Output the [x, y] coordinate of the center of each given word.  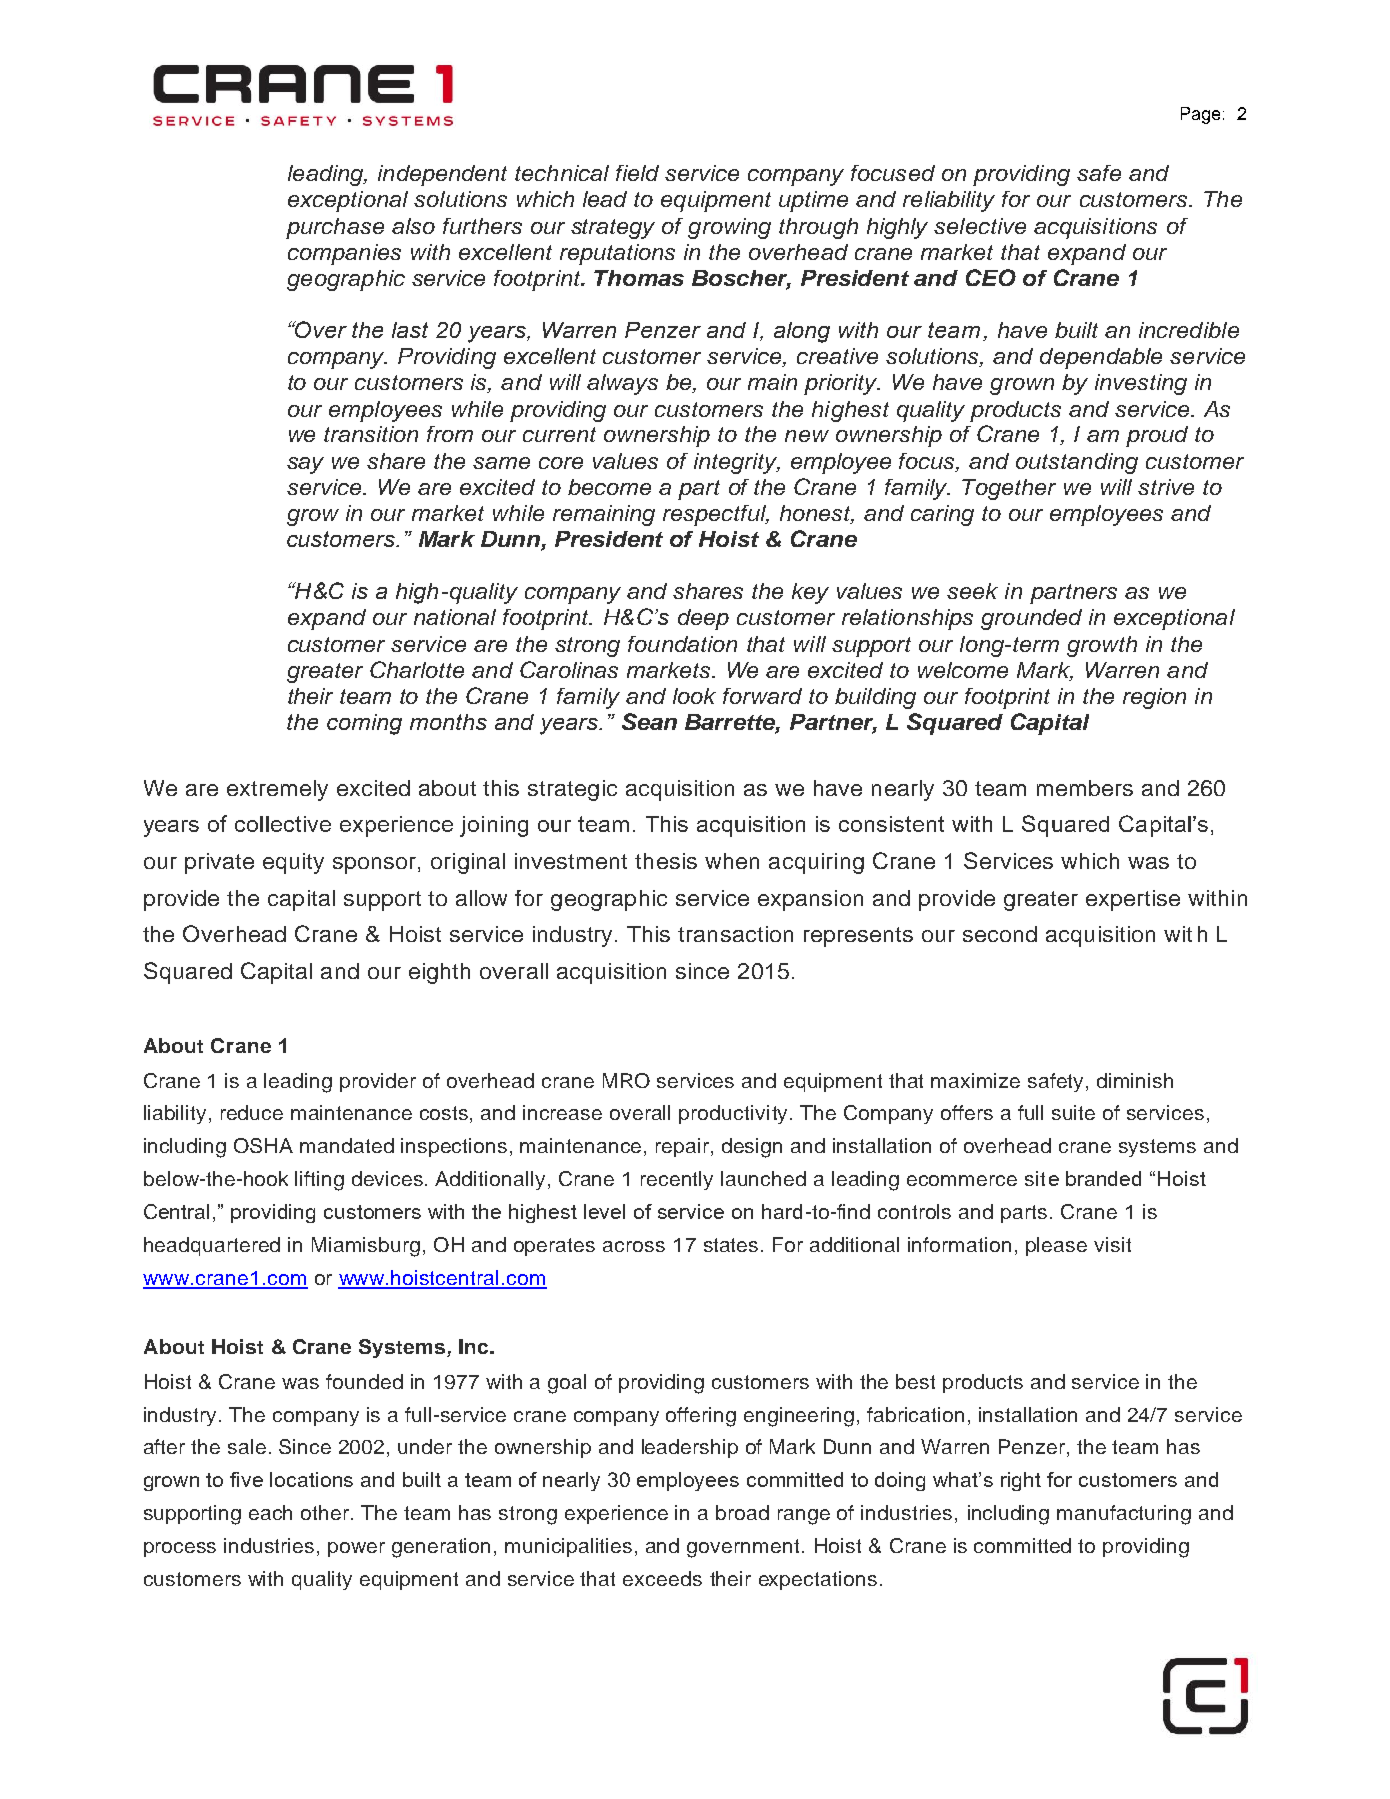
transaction [735, 934]
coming [364, 724]
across [634, 1246]
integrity [737, 463]
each [270, 1512]
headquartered [212, 1246]
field [637, 173]
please [1056, 1246]
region [1154, 698]
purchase [335, 228]
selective [980, 226]
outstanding [1077, 463]
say [305, 465]
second [1000, 934]
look [694, 696]
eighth [439, 973]
